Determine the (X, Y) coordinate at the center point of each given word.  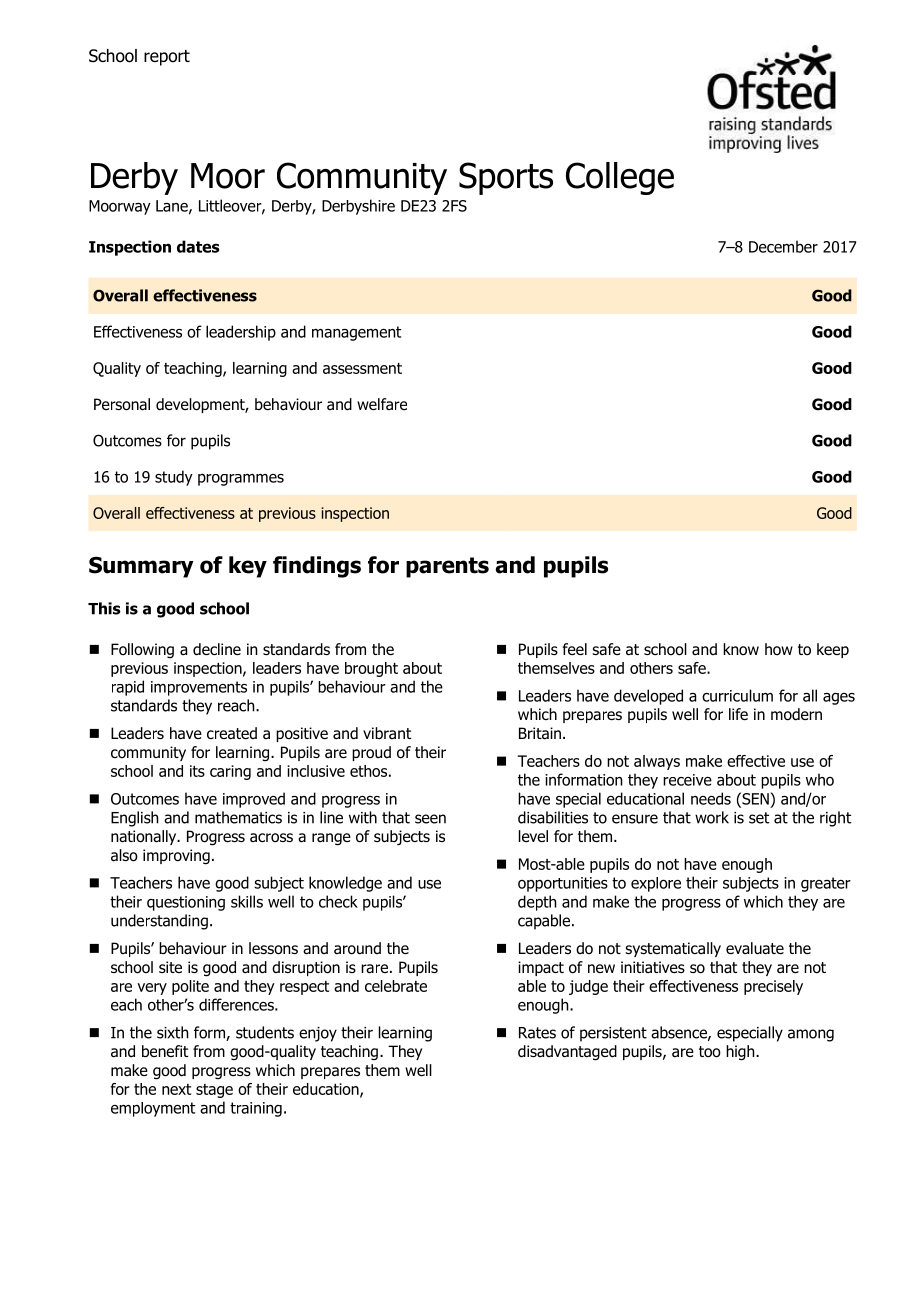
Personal (122, 404)
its (197, 771)
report (167, 58)
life (738, 714)
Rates (537, 1033)
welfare (382, 404)
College (620, 178)
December (783, 246)
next (176, 1089)
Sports (506, 178)
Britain (540, 733)
